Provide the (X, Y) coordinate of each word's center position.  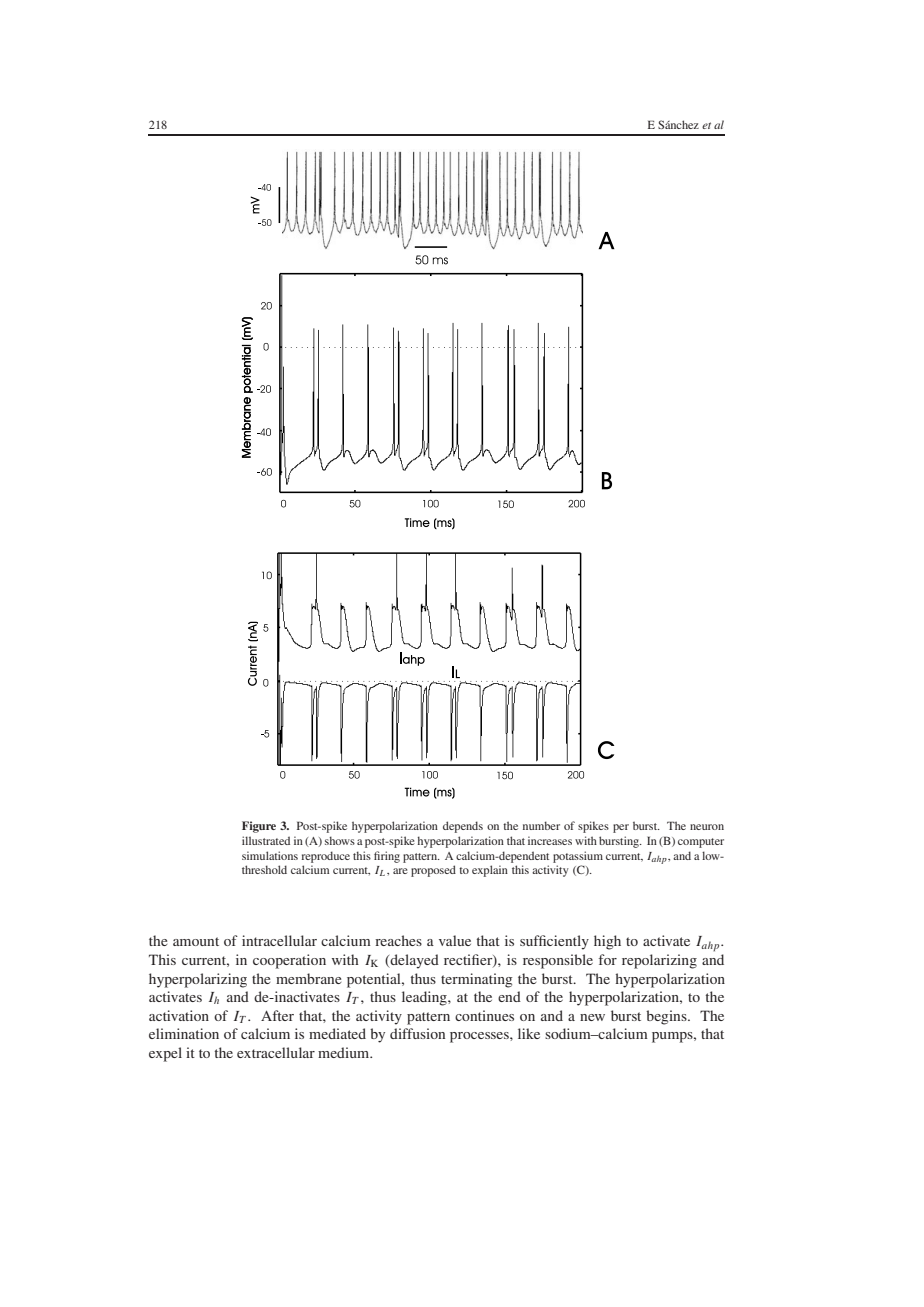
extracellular (276, 1052)
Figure (259, 827)
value (455, 940)
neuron (707, 827)
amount (196, 941)
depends (463, 827)
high (607, 942)
